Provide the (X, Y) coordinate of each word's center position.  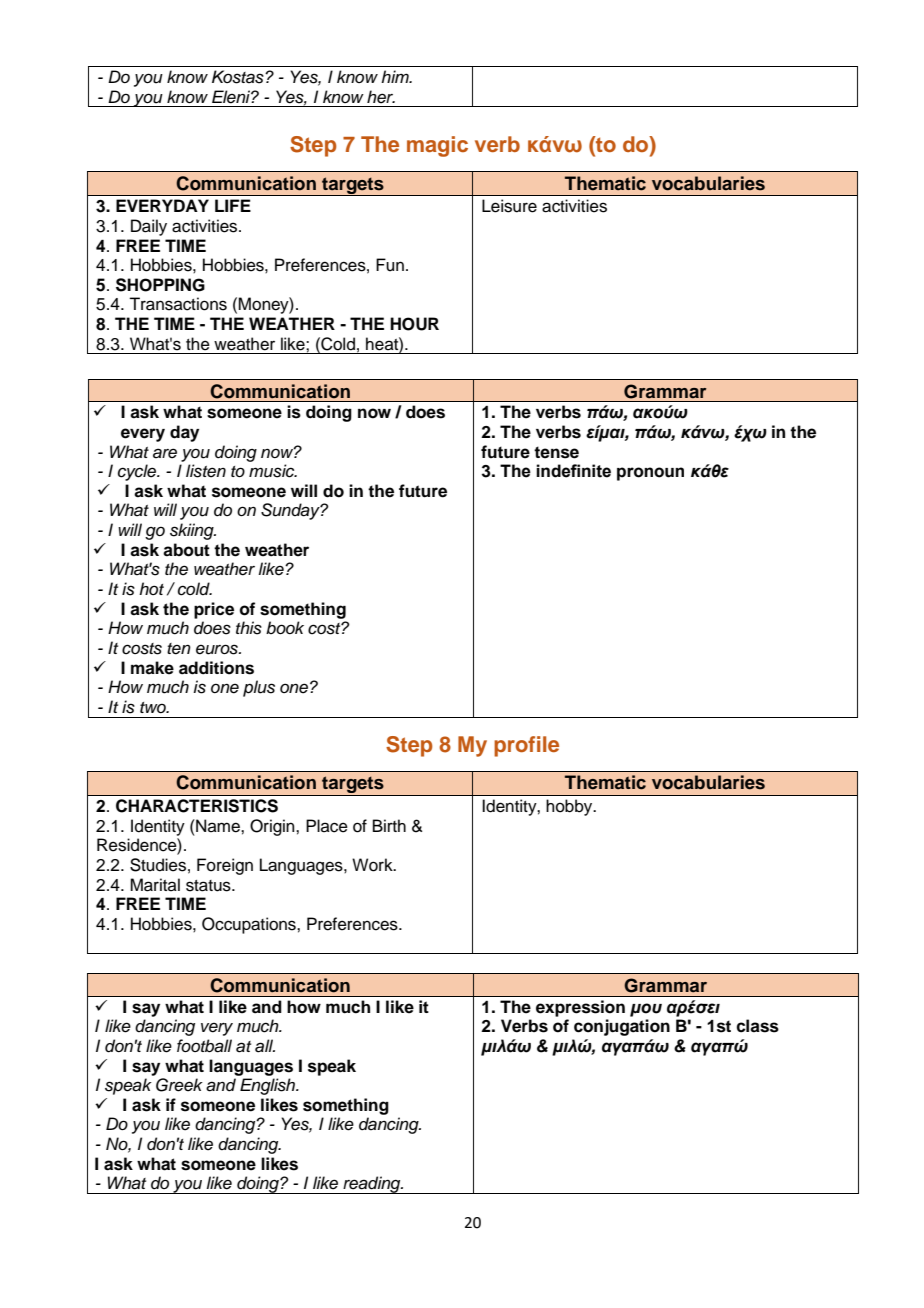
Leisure (509, 206)
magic (437, 146)
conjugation (622, 1027)
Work (373, 865)
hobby (570, 807)
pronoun (650, 474)
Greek (179, 1085)
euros (218, 649)
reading (372, 1185)
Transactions (178, 304)
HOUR (414, 324)
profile (526, 746)
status (209, 886)
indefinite (573, 471)
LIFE (233, 205)
